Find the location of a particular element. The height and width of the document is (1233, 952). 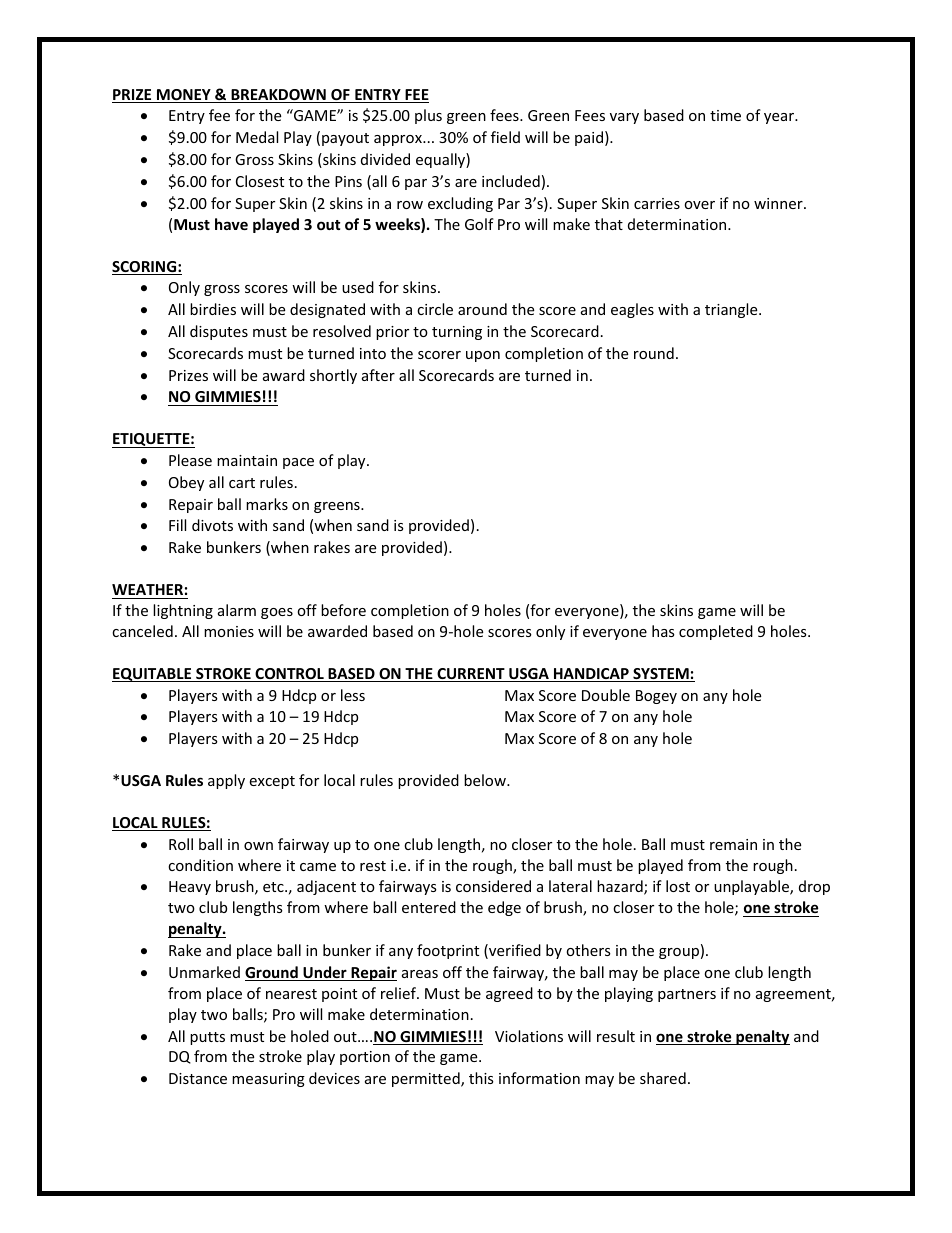

this is located at coordinates (481, 1078).
